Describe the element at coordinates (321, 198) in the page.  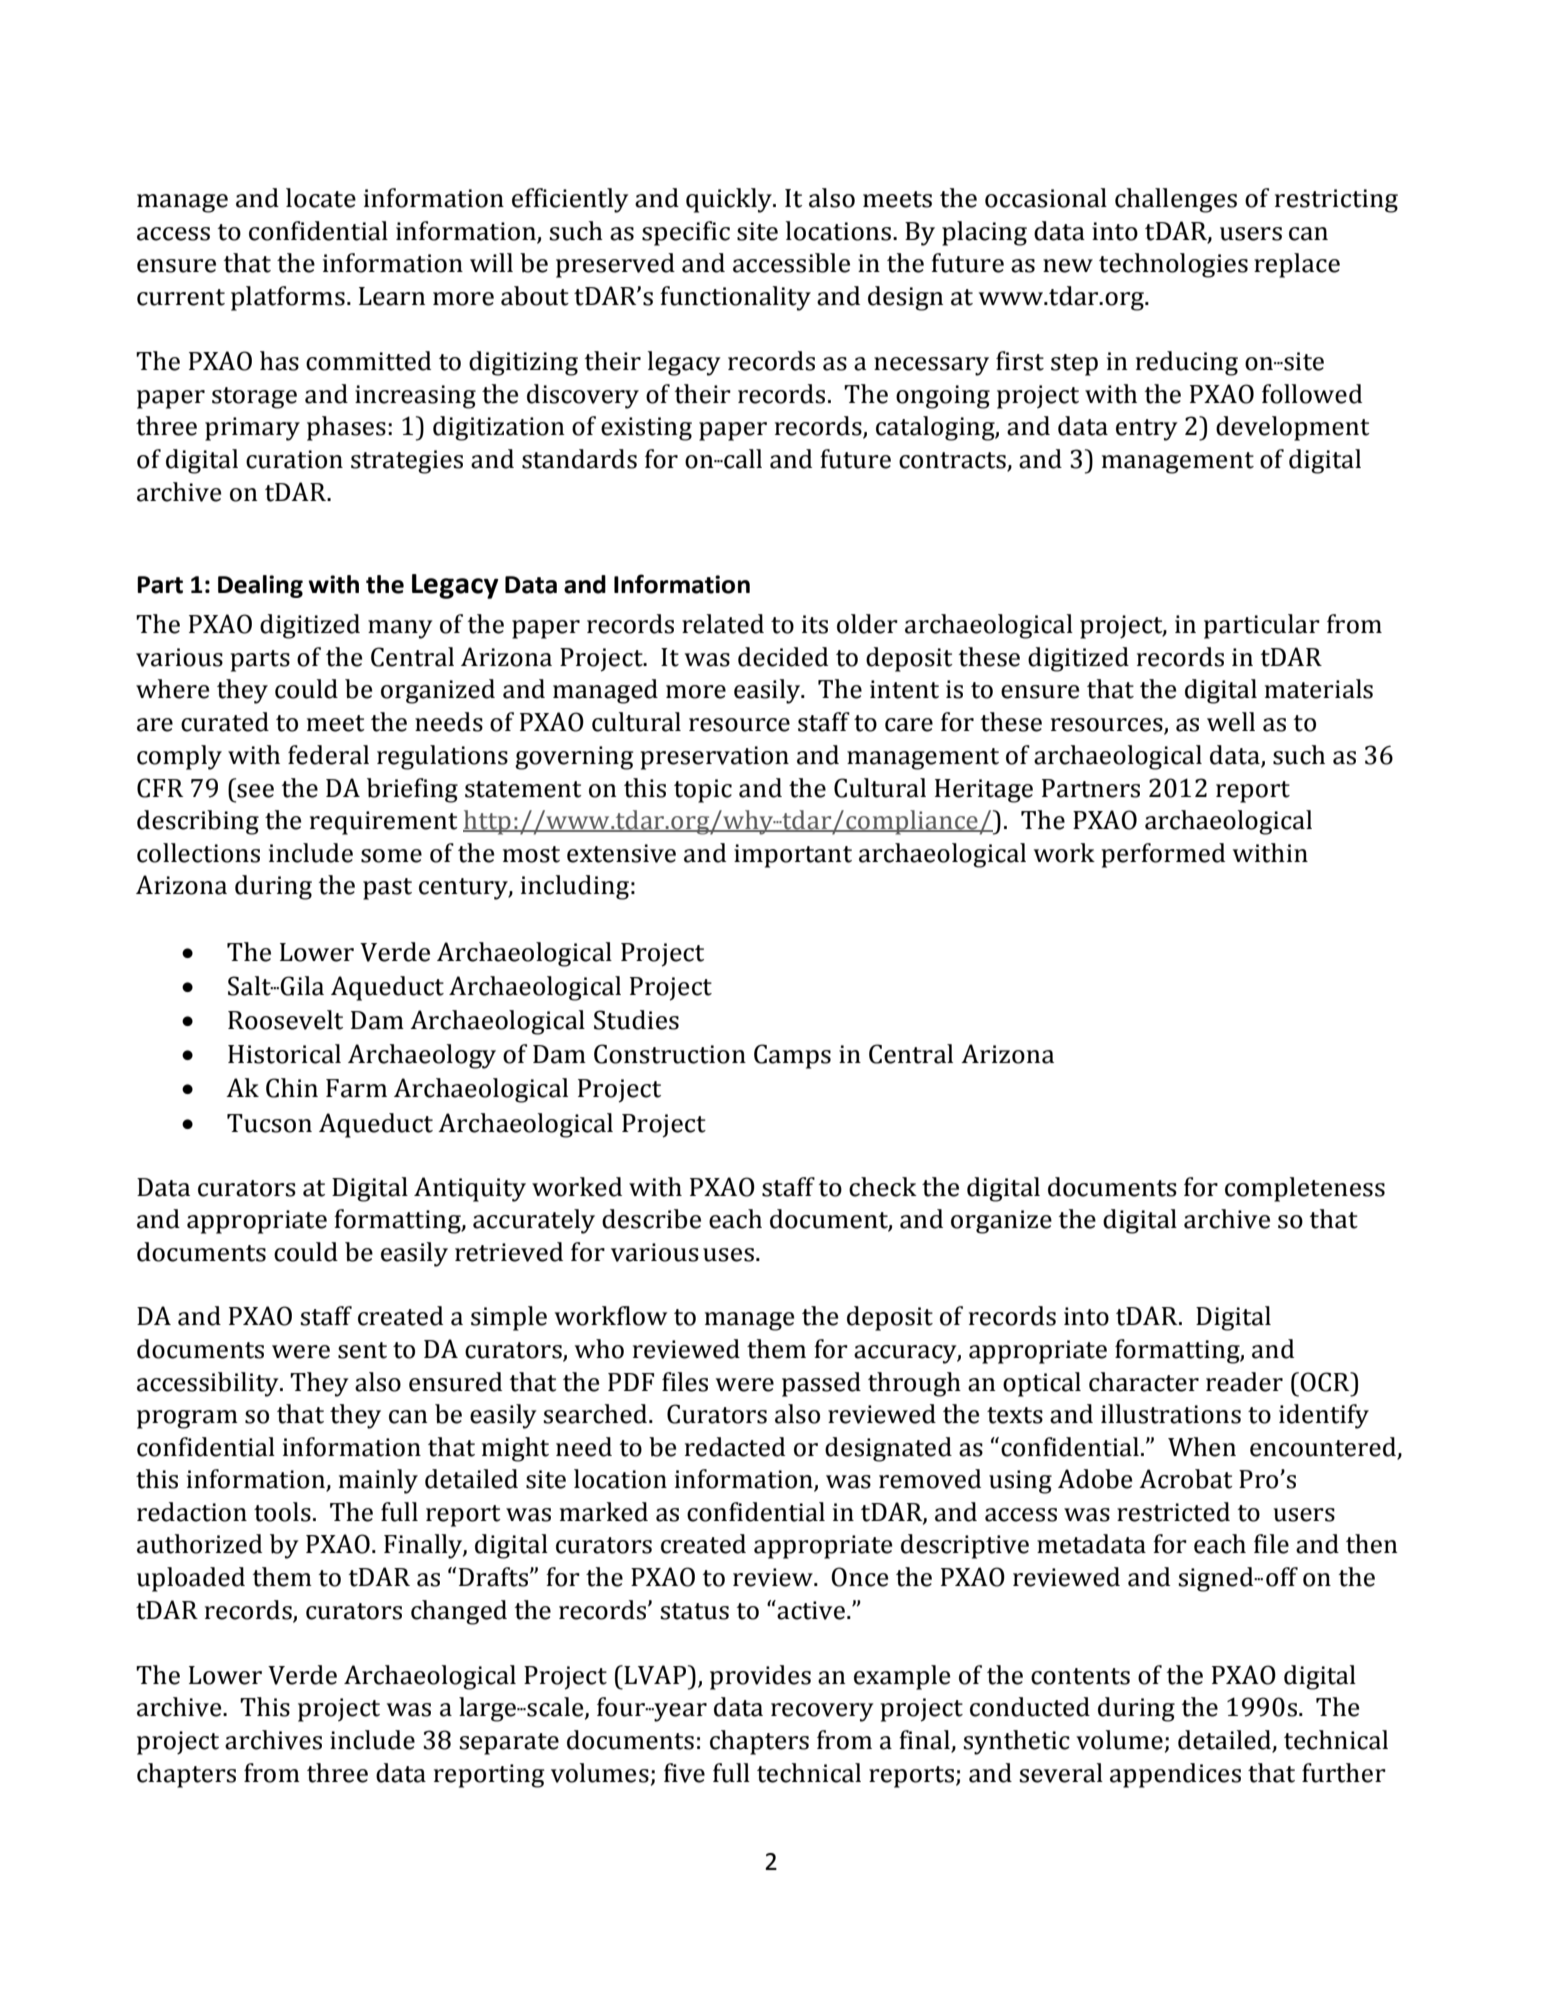
I see `locate` at that location.
